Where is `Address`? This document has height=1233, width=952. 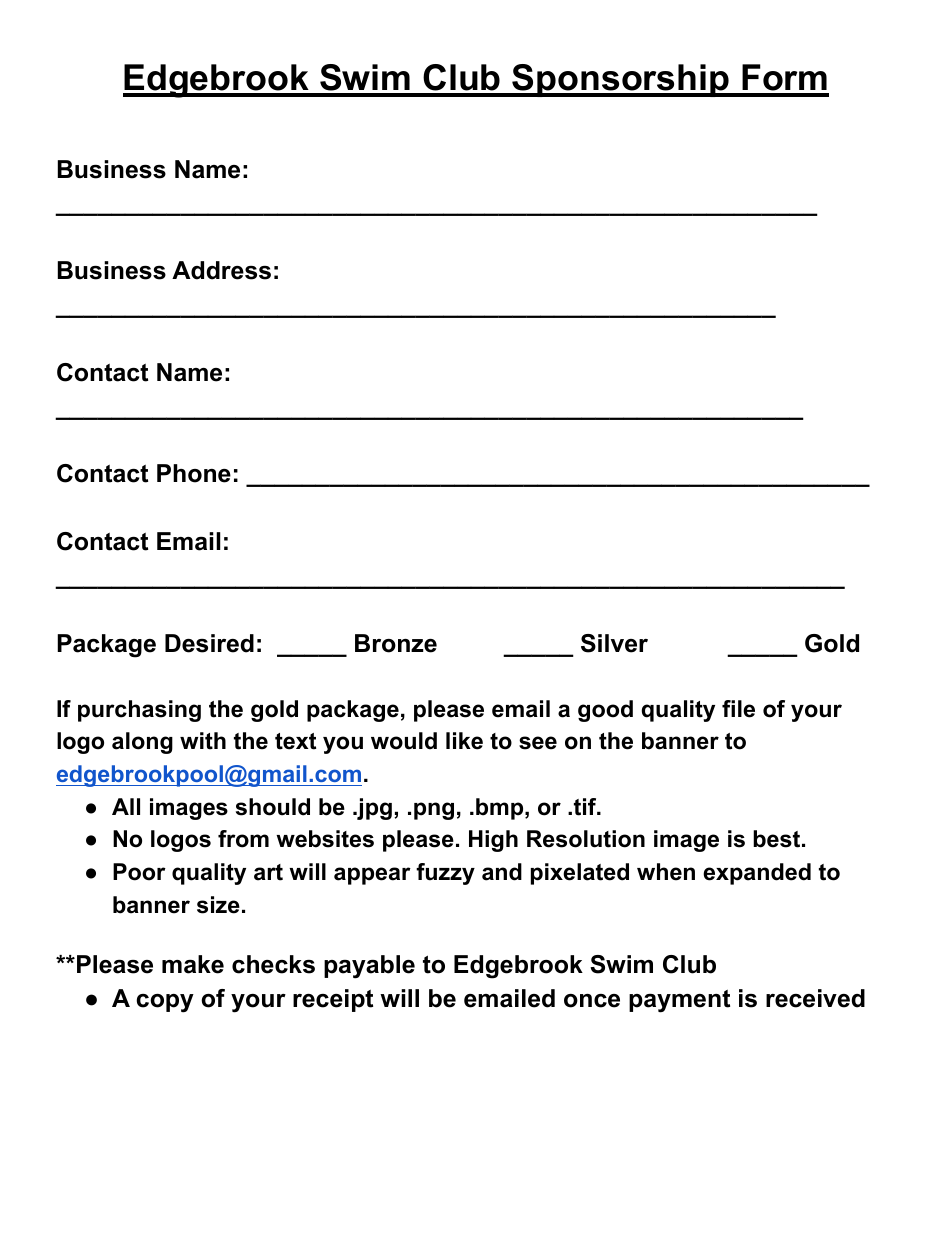
Address is located at coordinates (221, 270).
